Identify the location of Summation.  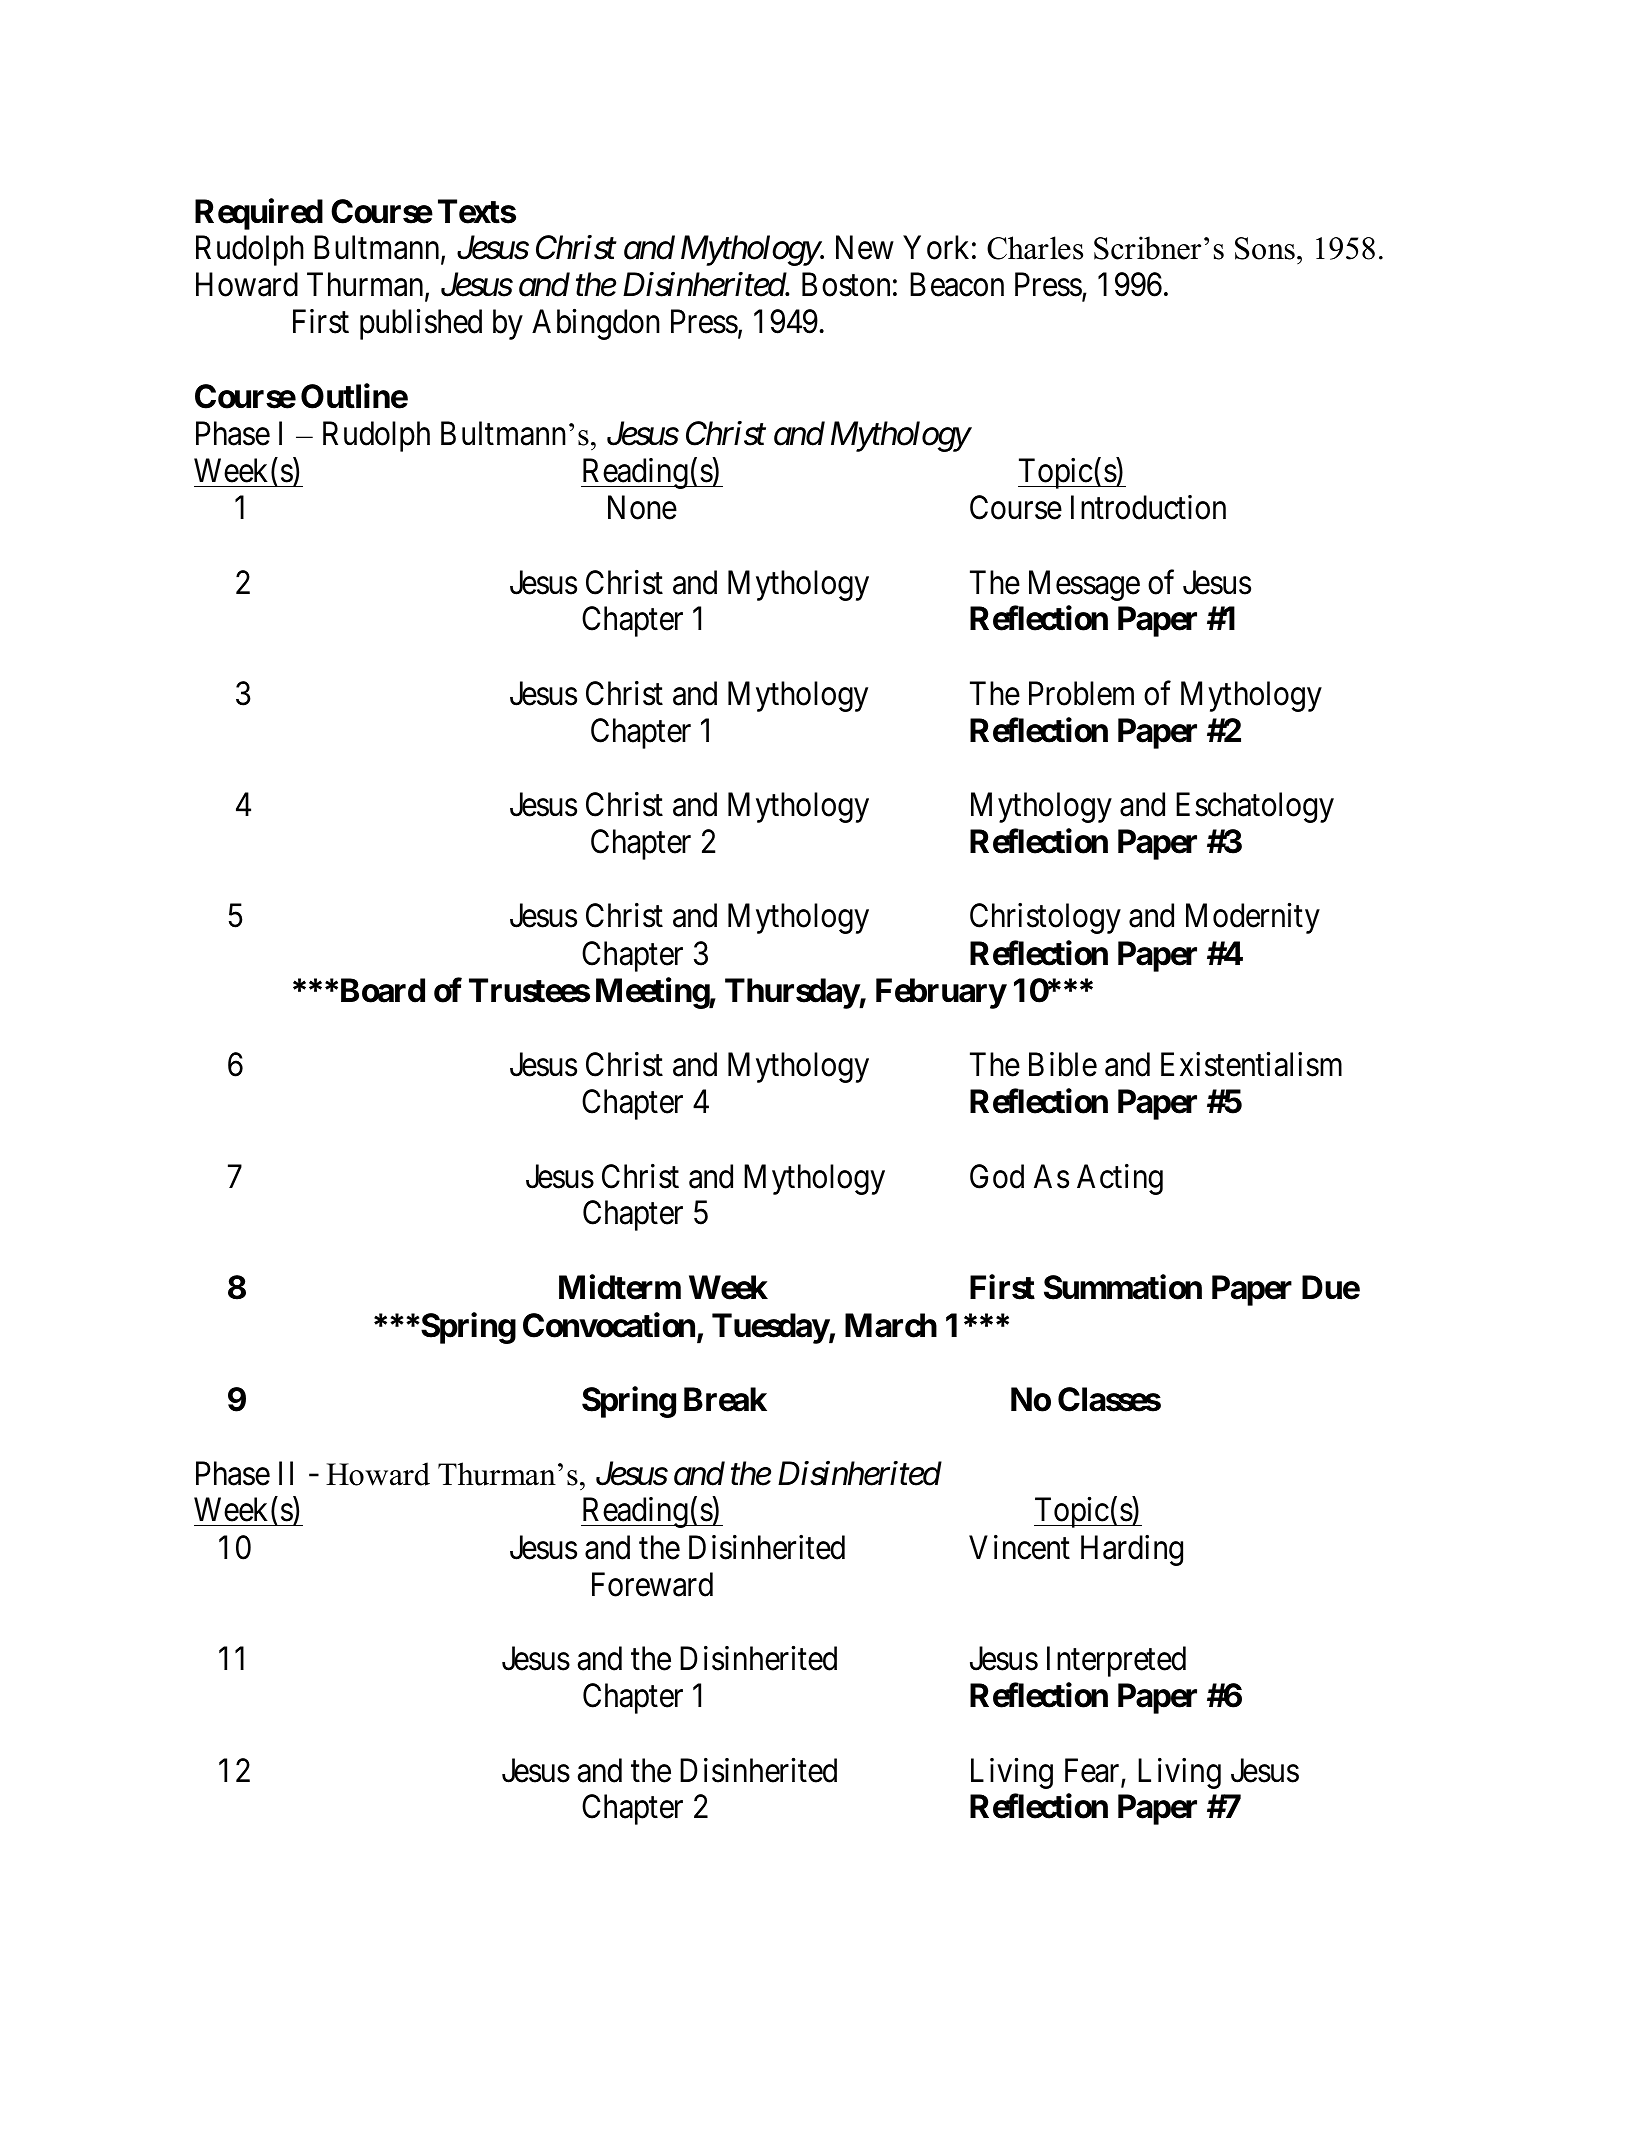
(1123, 1287).
